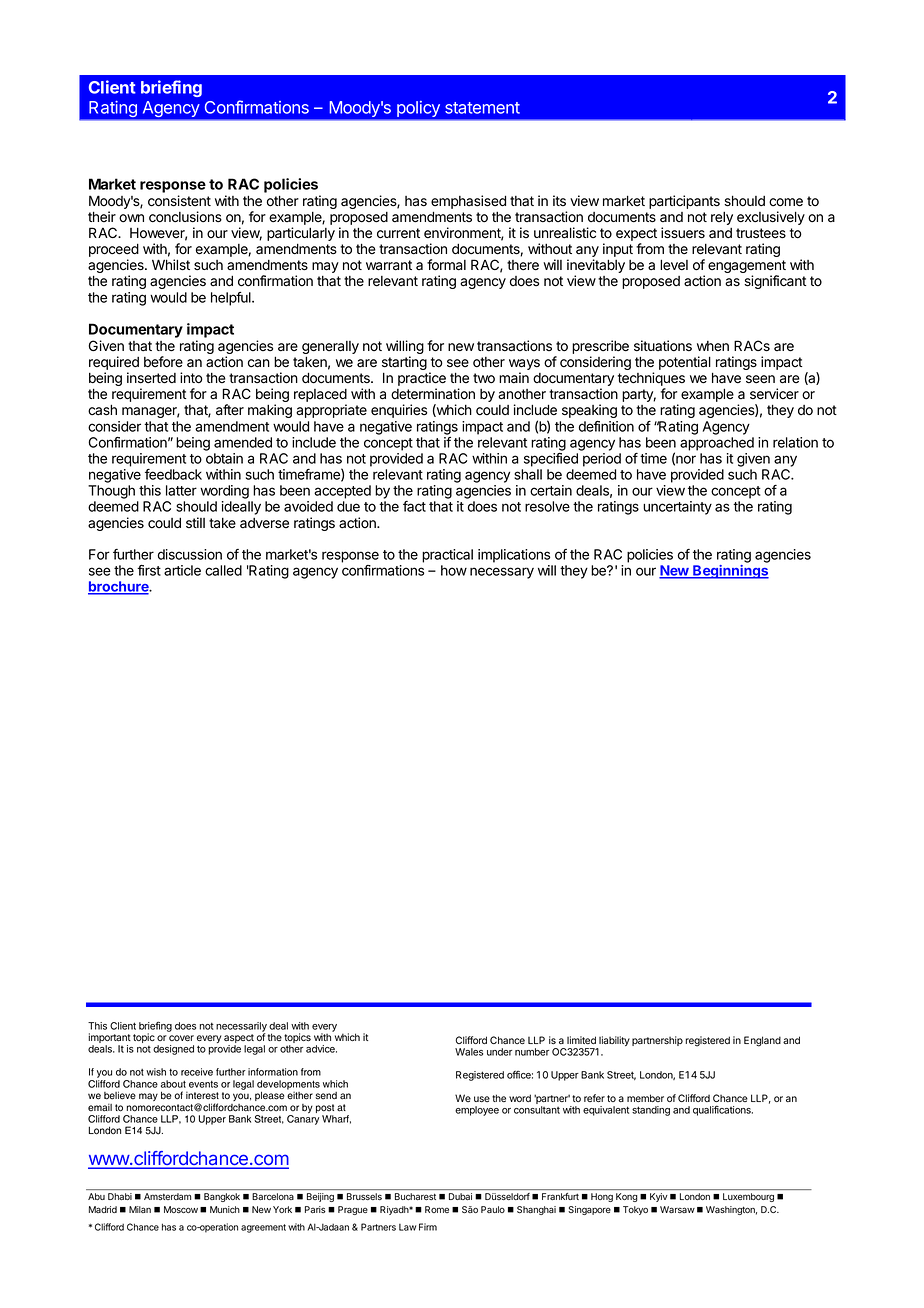 The image size is (924, 1308). Describe the element at coordinates (182, 570) in the page. I see `article` at that location.
